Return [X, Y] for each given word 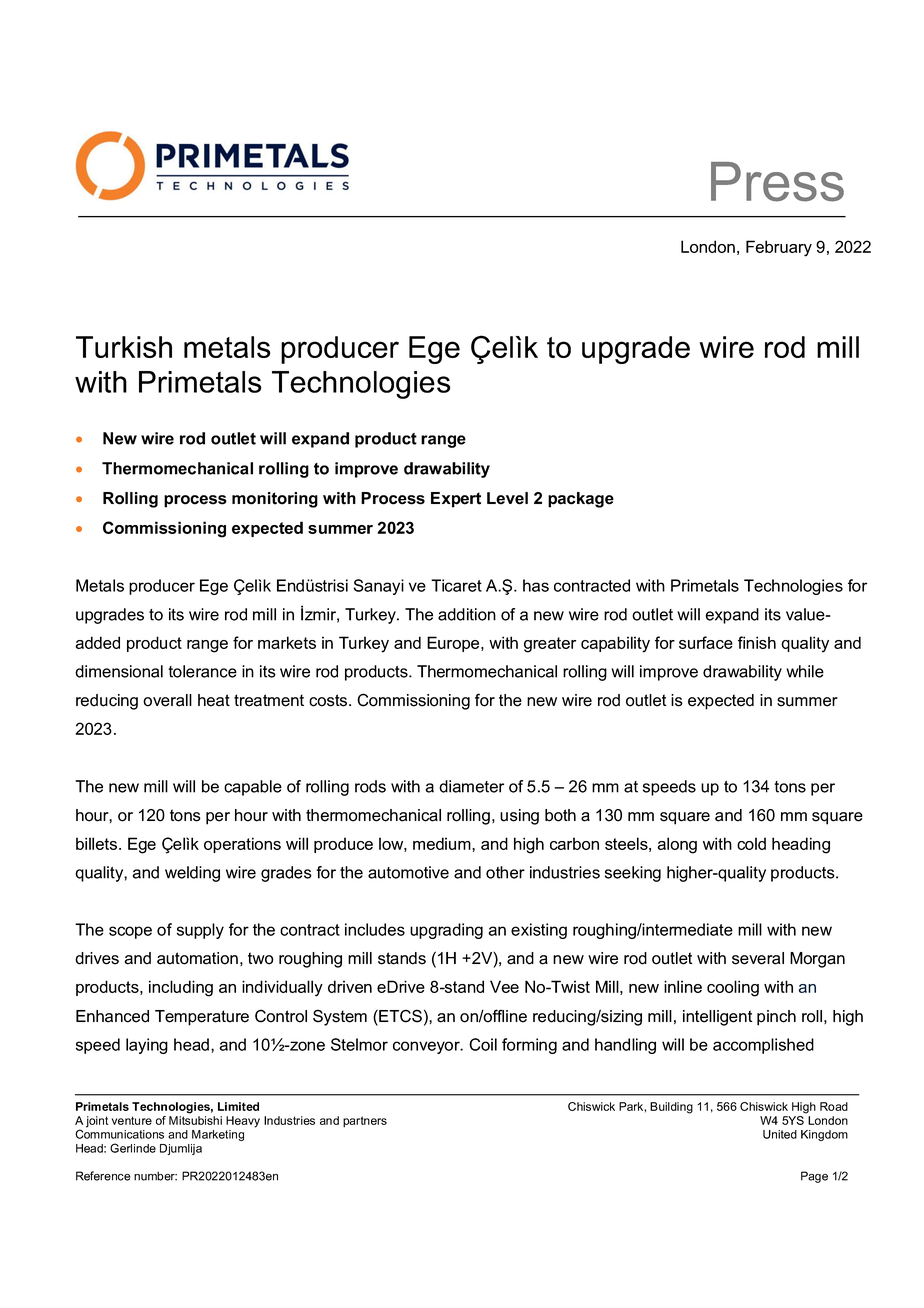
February [779, 248]
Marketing [218, 1135]
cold [751, 843]
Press [777, 182]
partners [365, 1122]
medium [443, 843]
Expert [456, 500]
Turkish [124, 347]
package [581, 500]
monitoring [275, 500]
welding [192, 874]
